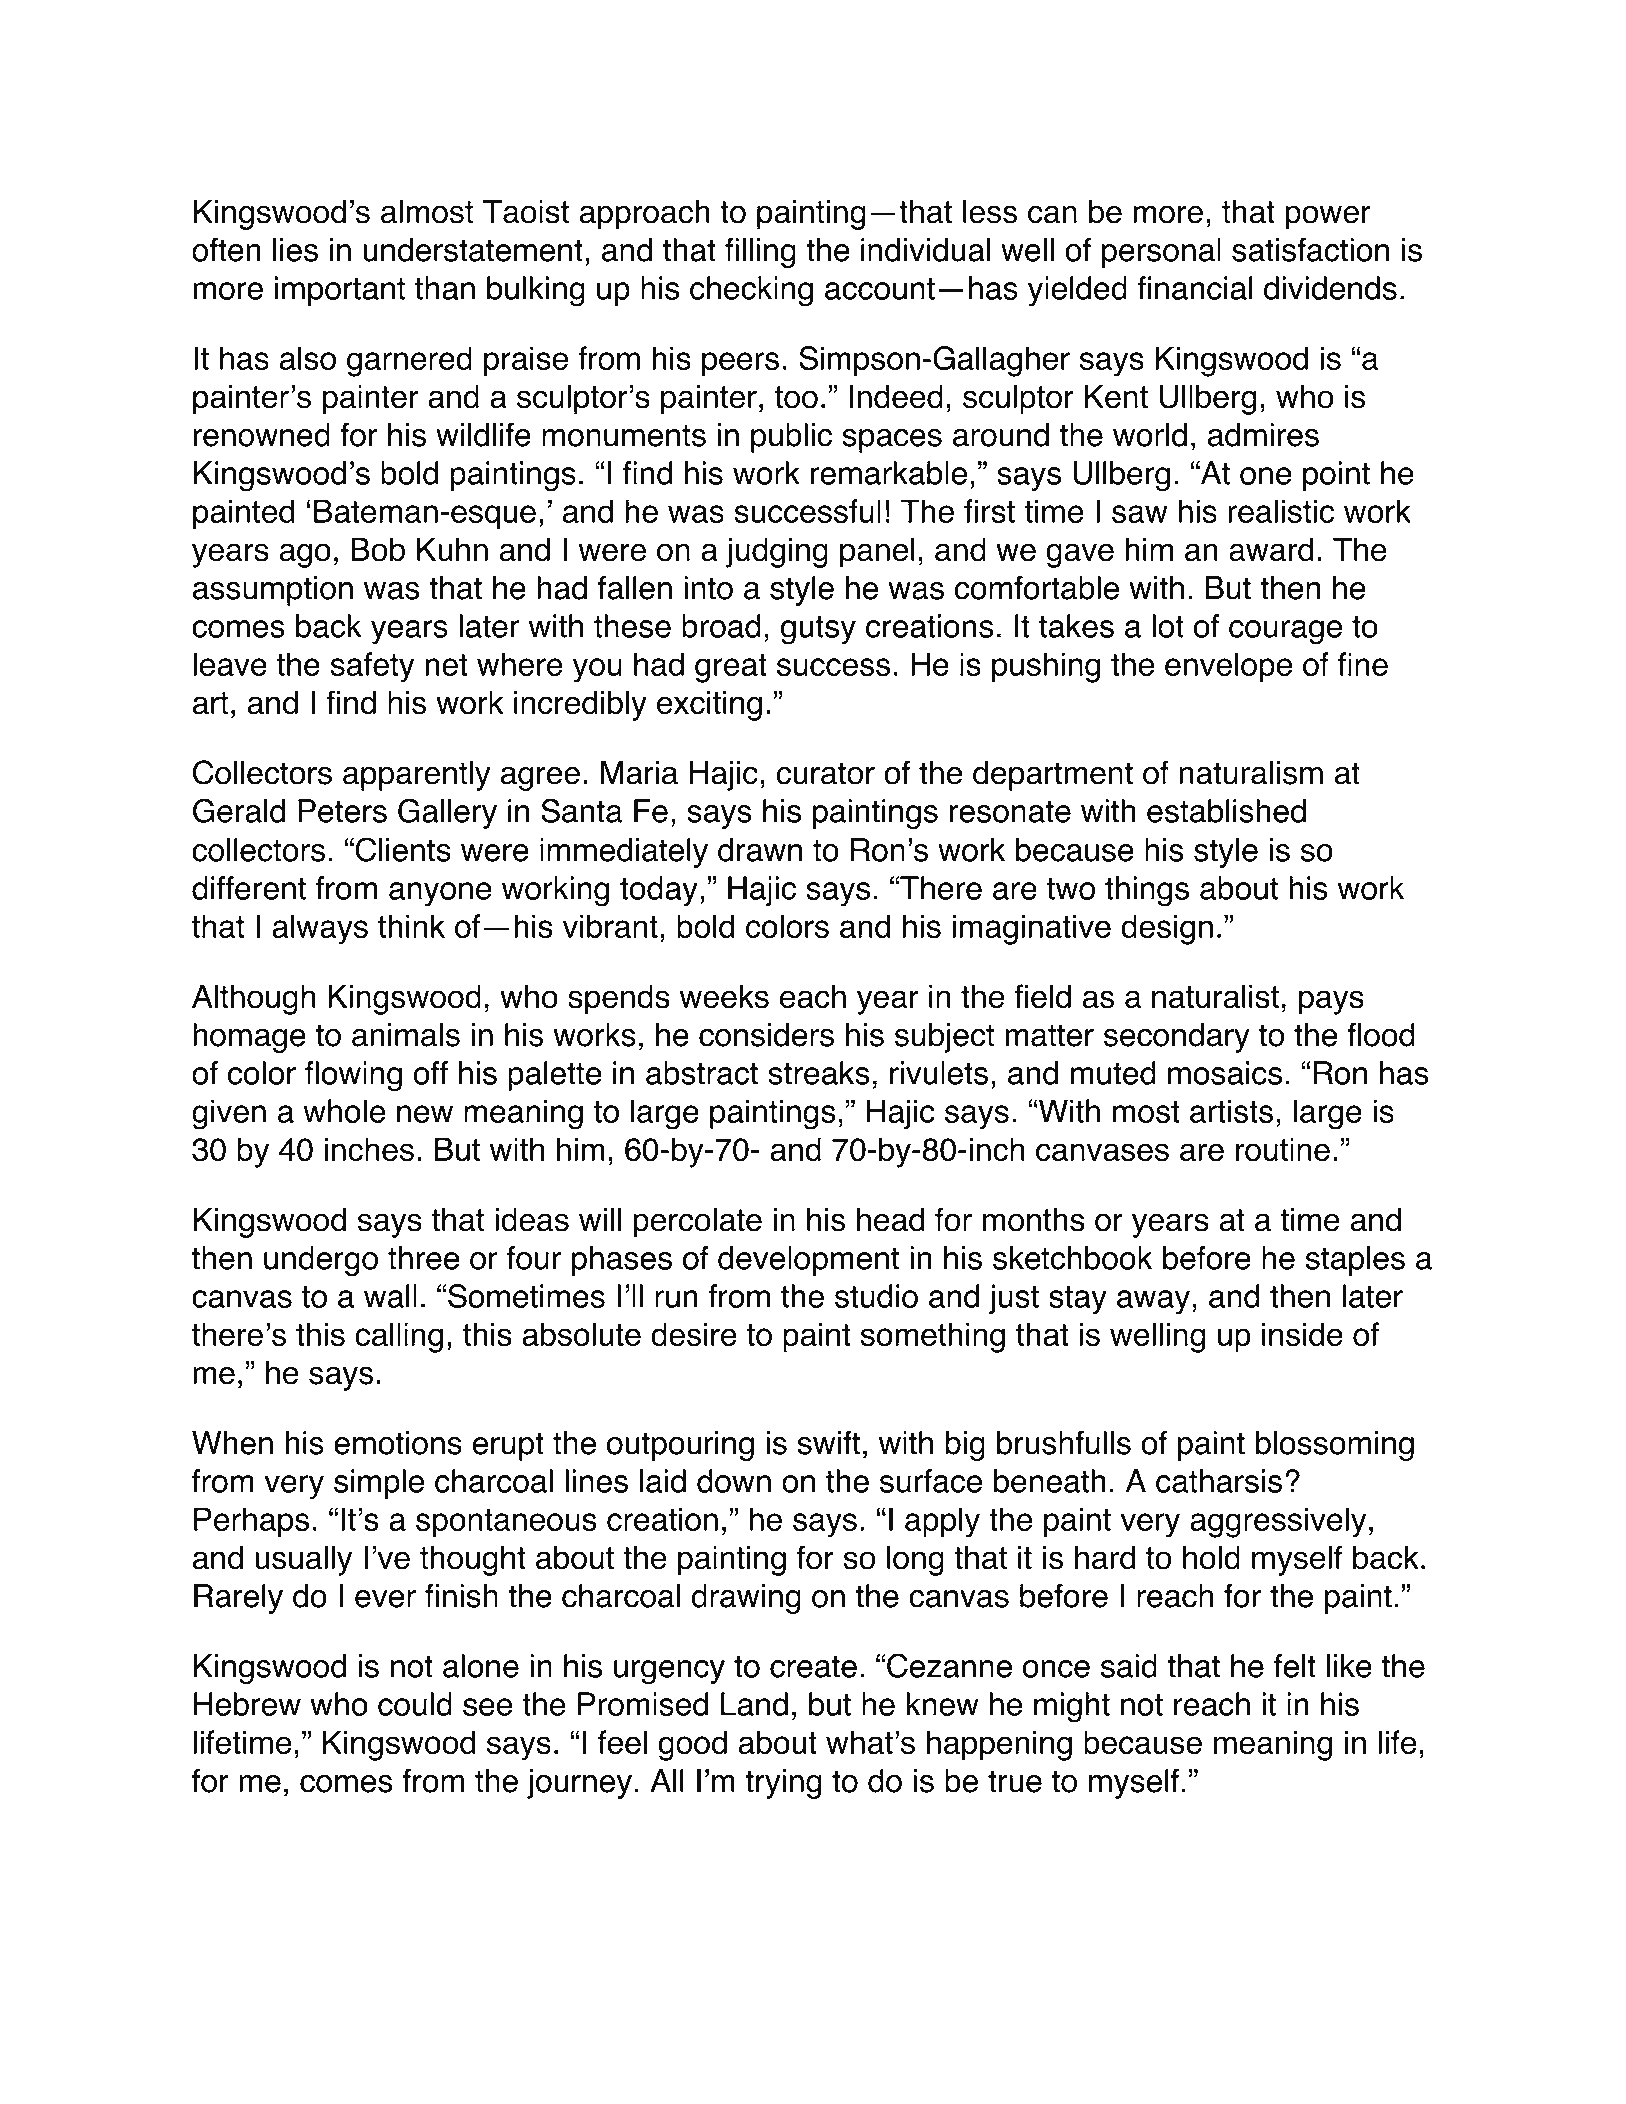  Describe the element at coordinates (1194, 288) in the screenshot. I see `financial` at that location.
